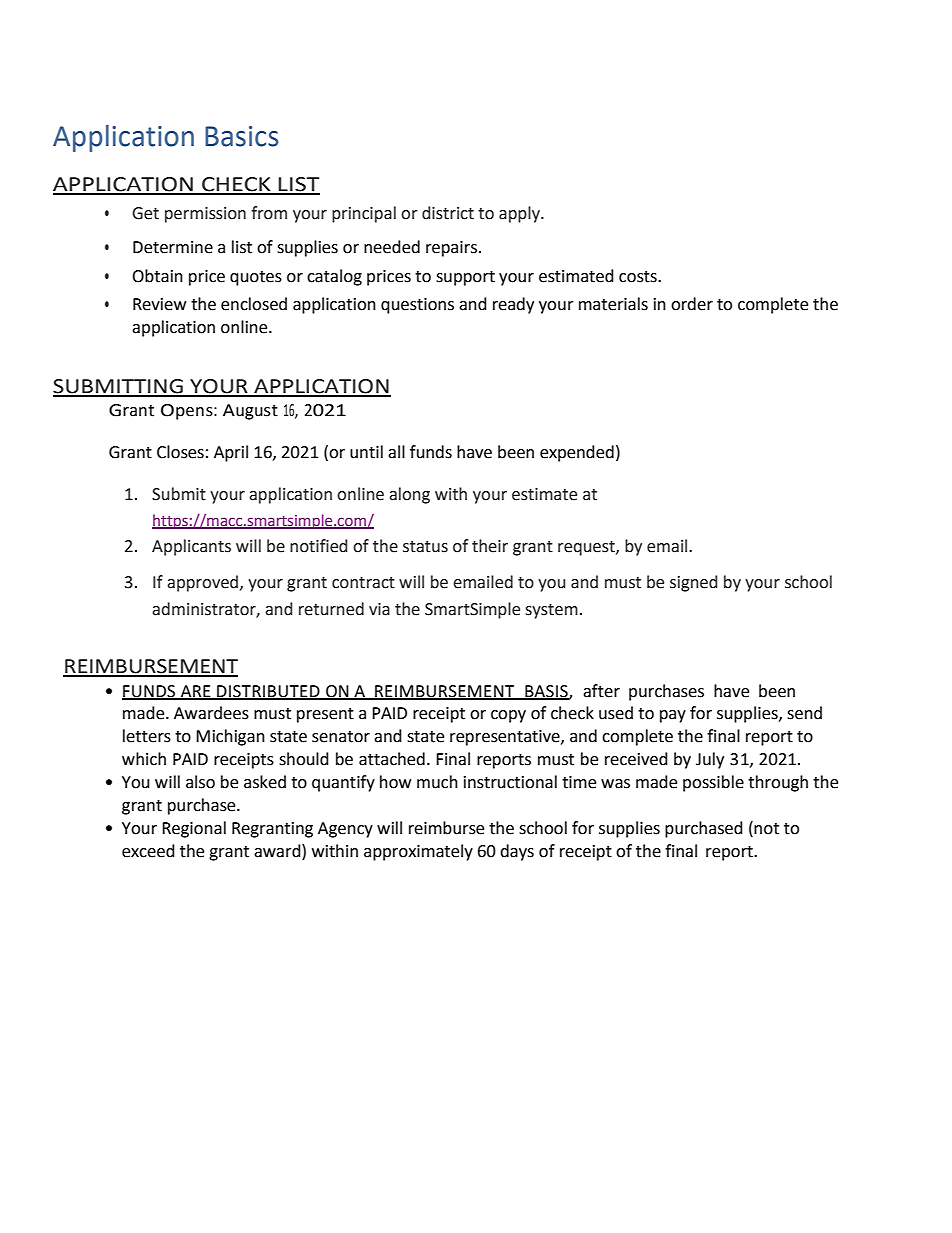 This document has width=952, height=1233. I want to click on Regional, so click(194, 829).
